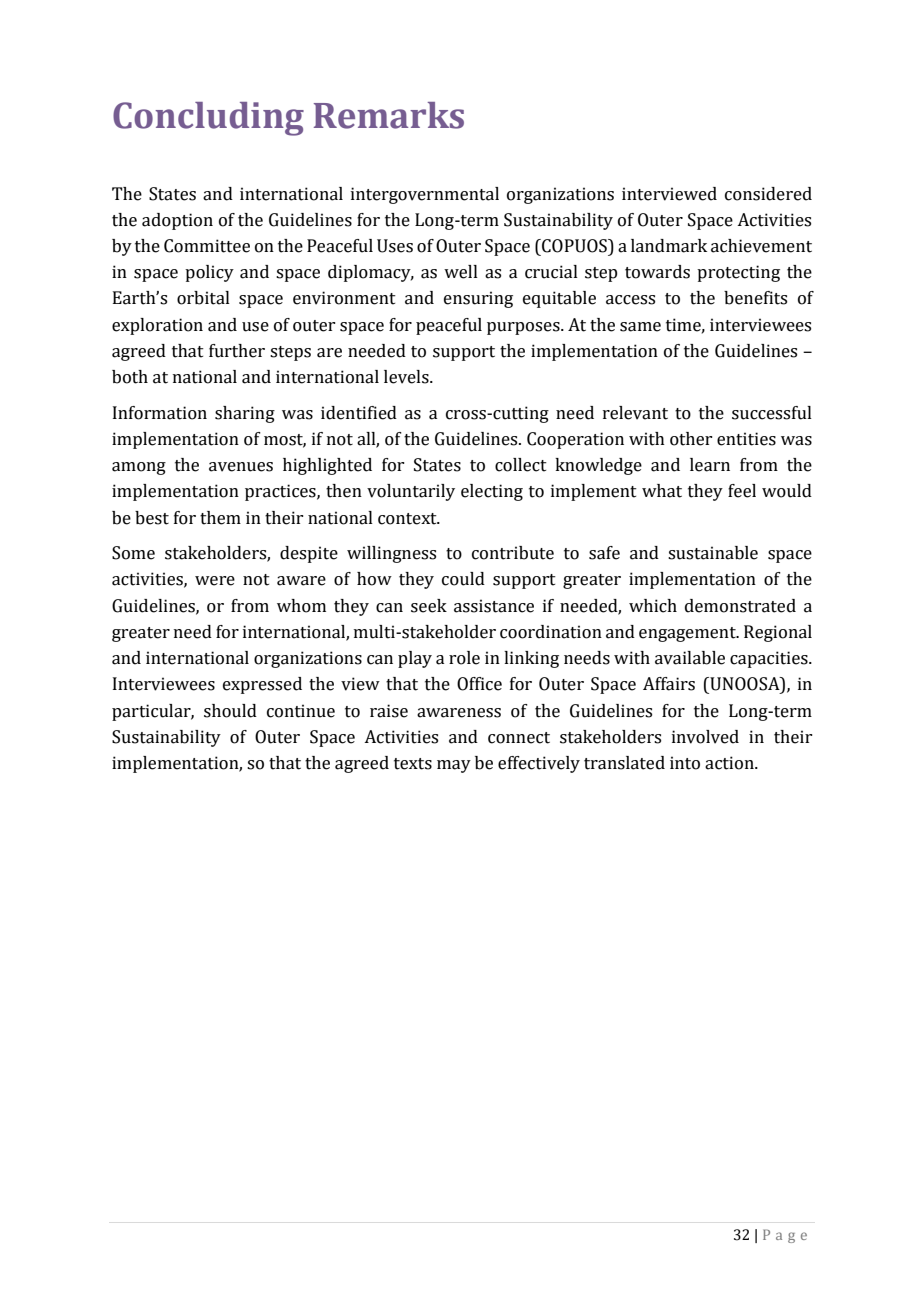 Image resolution: width=924 pixels, height=1308 pixels. What do you see at coordinates (207, 246) in the screenshot?
I see `Committee` at bounding box center [207, 246].
